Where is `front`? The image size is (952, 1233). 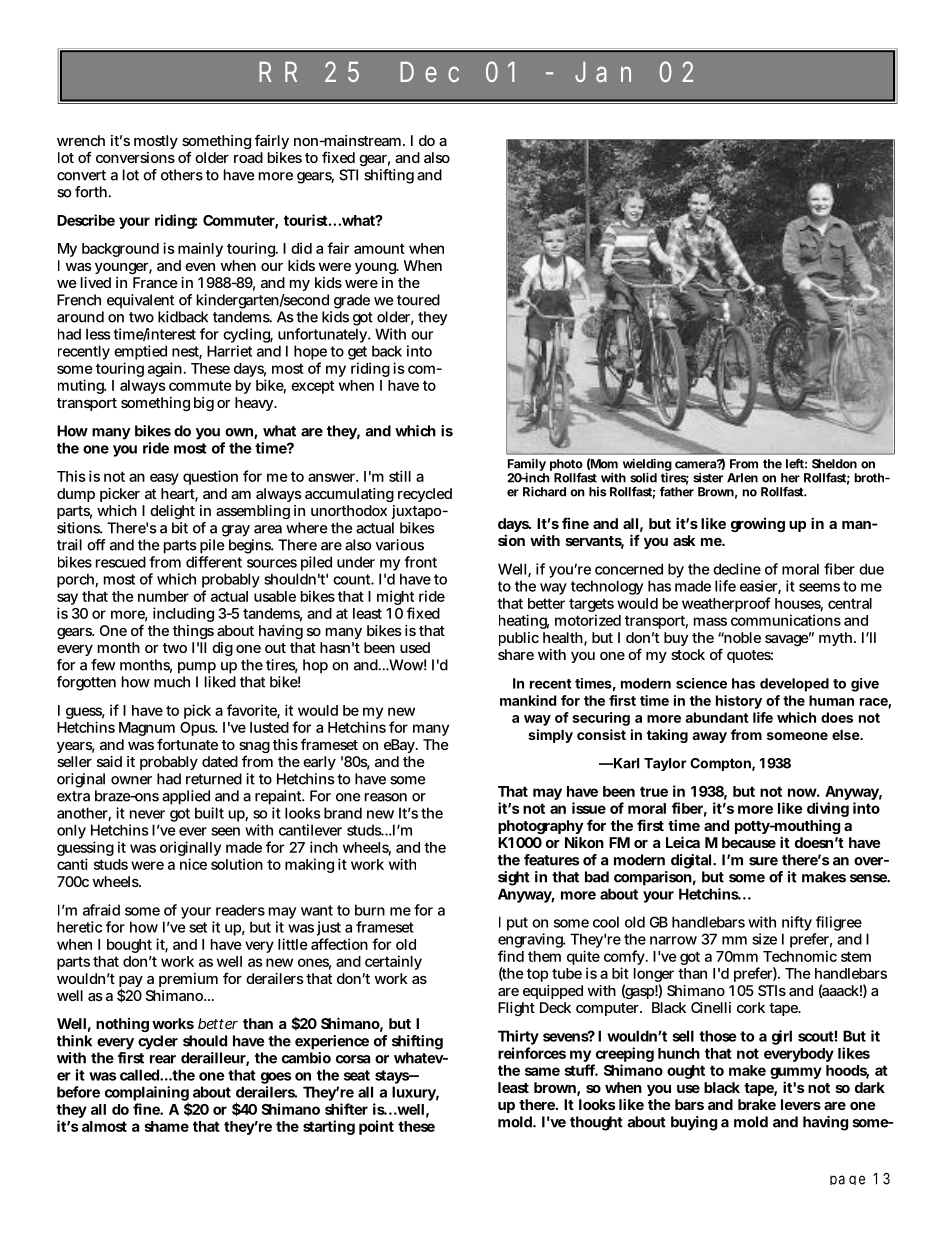 front is located at coordinates (420, 562).
